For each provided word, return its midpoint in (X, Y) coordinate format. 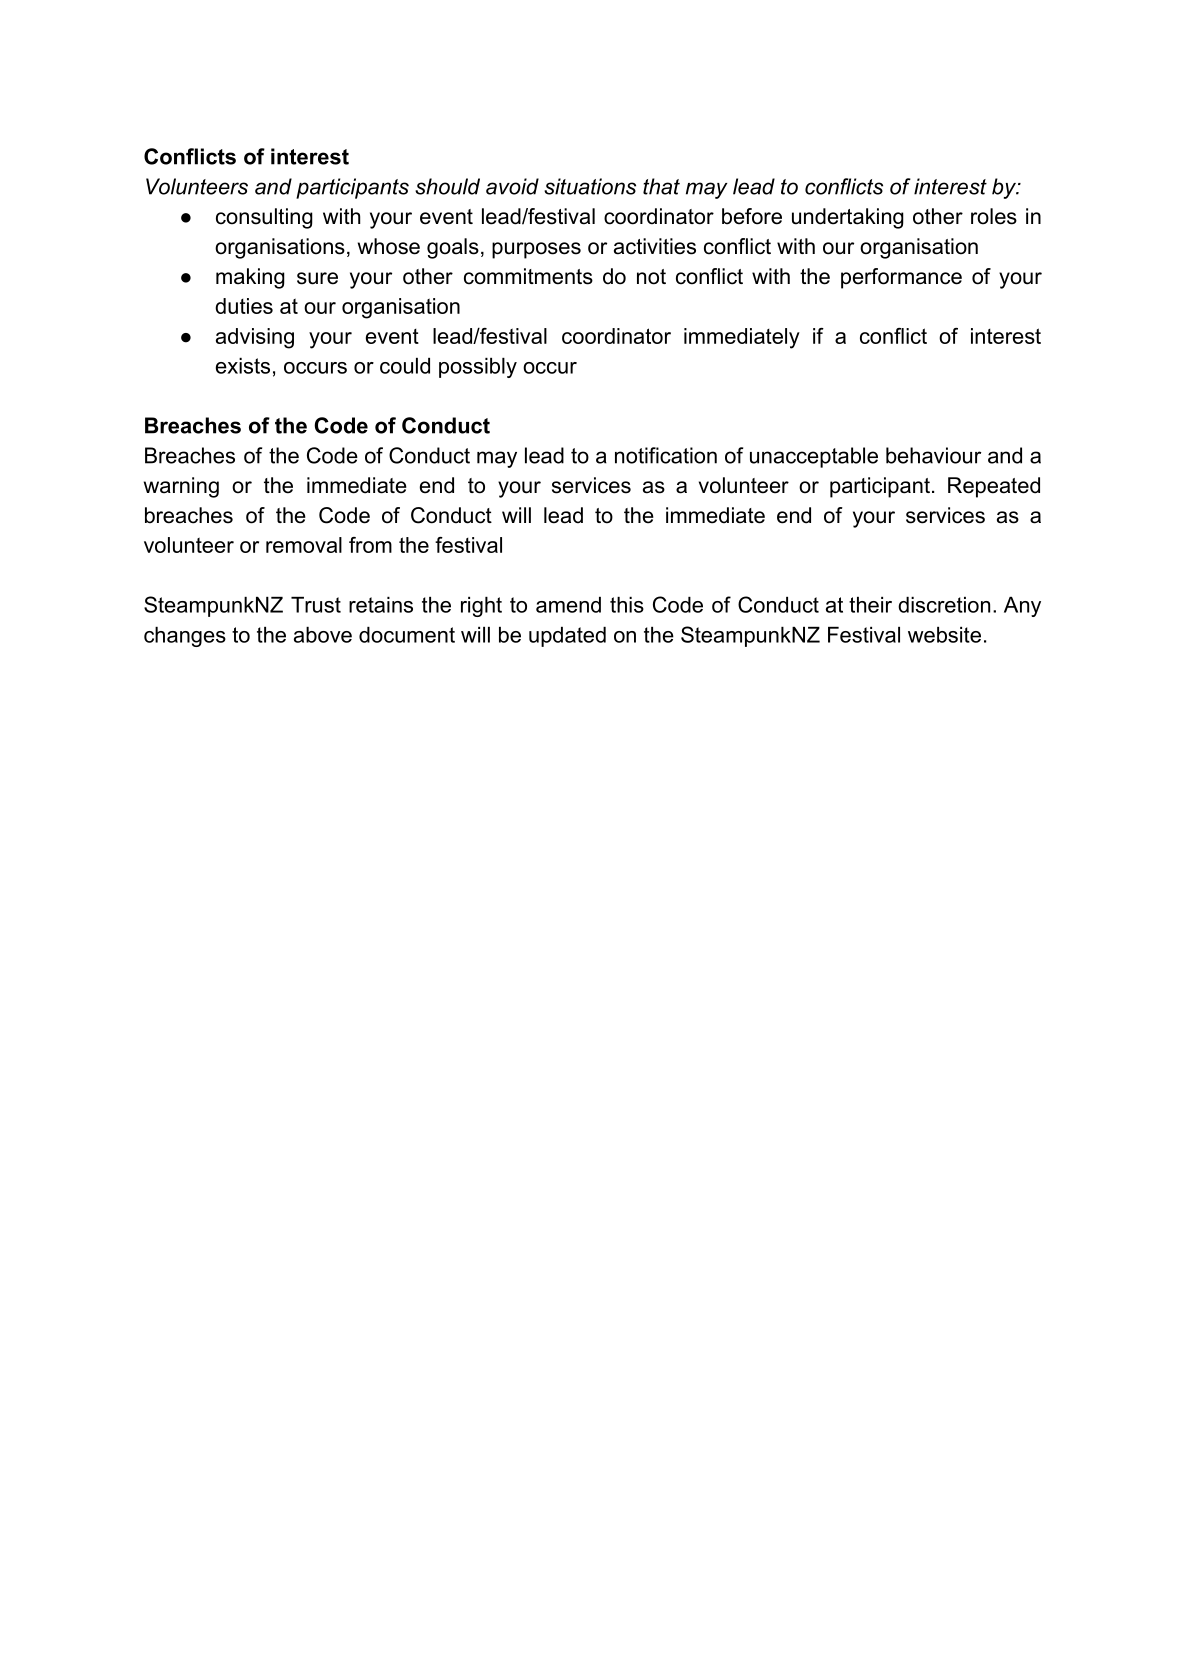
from (370, 545)
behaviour (933, 455)
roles (994, 216)
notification (666, 455)
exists (243, 366)
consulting (264, 218)
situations (590, 186)
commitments (528, 276)
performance (901, 278)
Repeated (994, 487)
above (323, 635)
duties (244, 306)
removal (304, 545)
